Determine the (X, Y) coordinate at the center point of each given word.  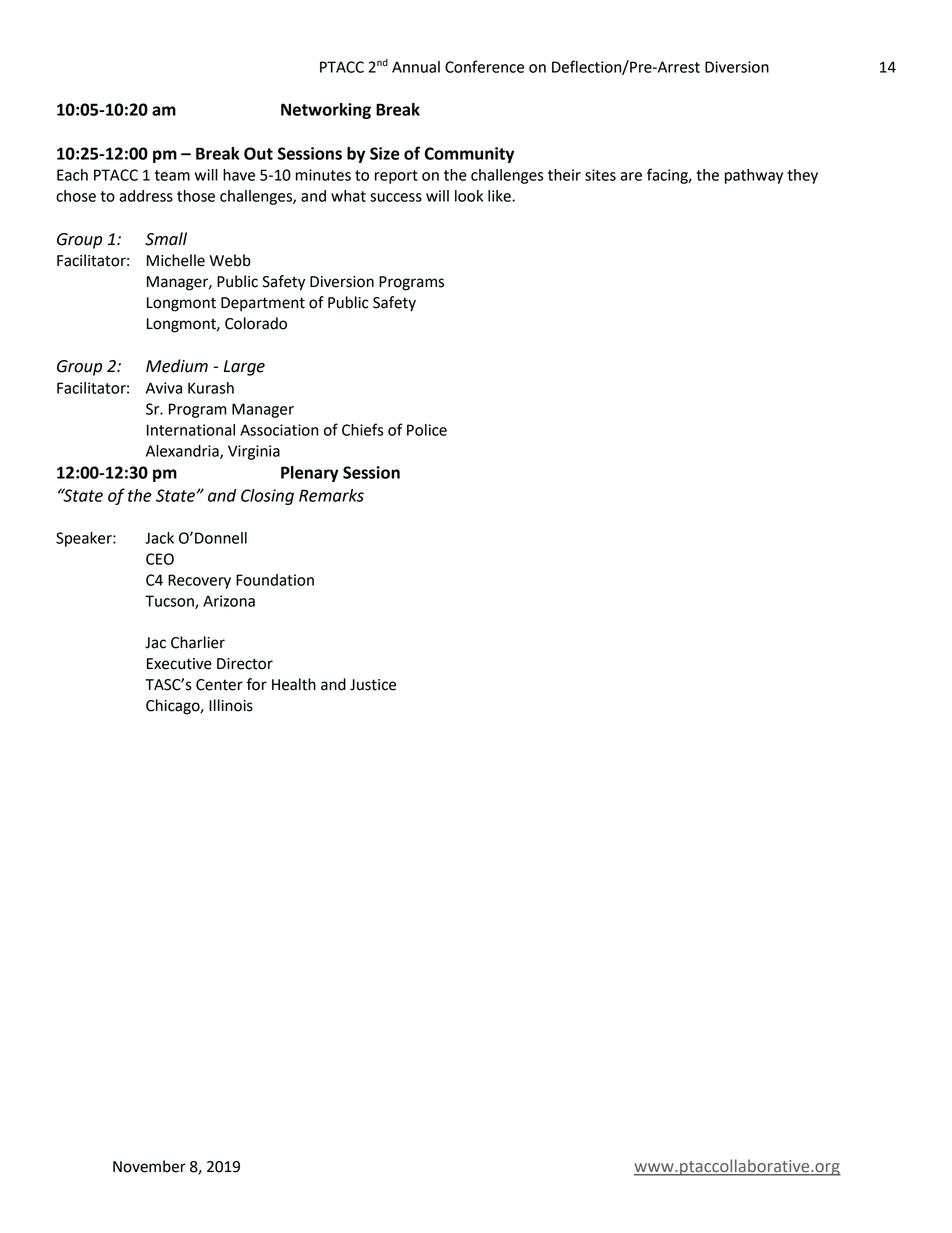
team (172, 175)
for (256, 684)
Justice (373, 685)
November (149, 1166)
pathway (754, 176)
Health (294, 684)
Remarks (331, 495)
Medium (177, 366)
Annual (416, 67)
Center (219, 685)
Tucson (170, 602)
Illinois (231, 705)
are (631, 176)
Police (427, 430)
